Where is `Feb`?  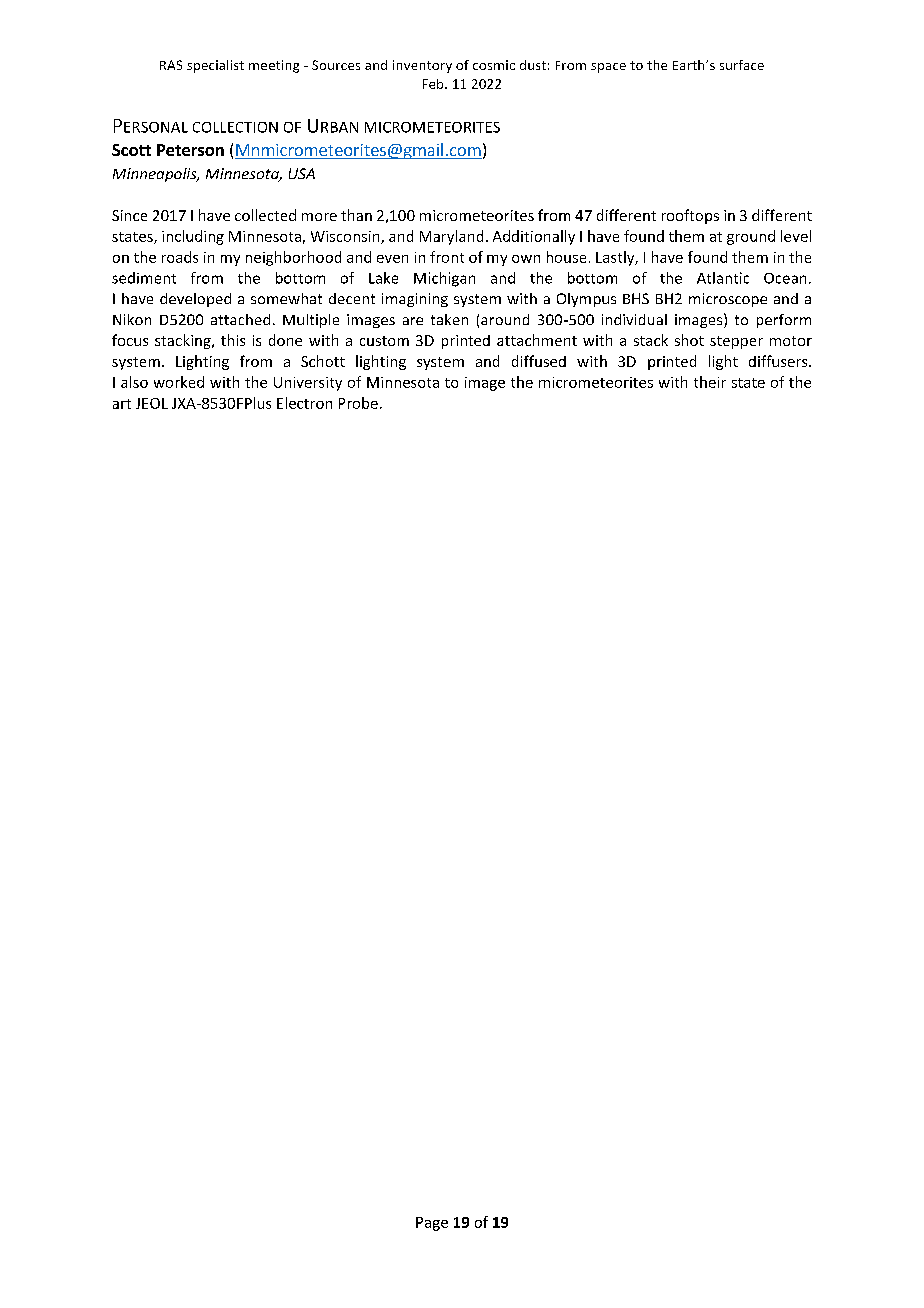 Feb is located at coordinates (434, 84).
